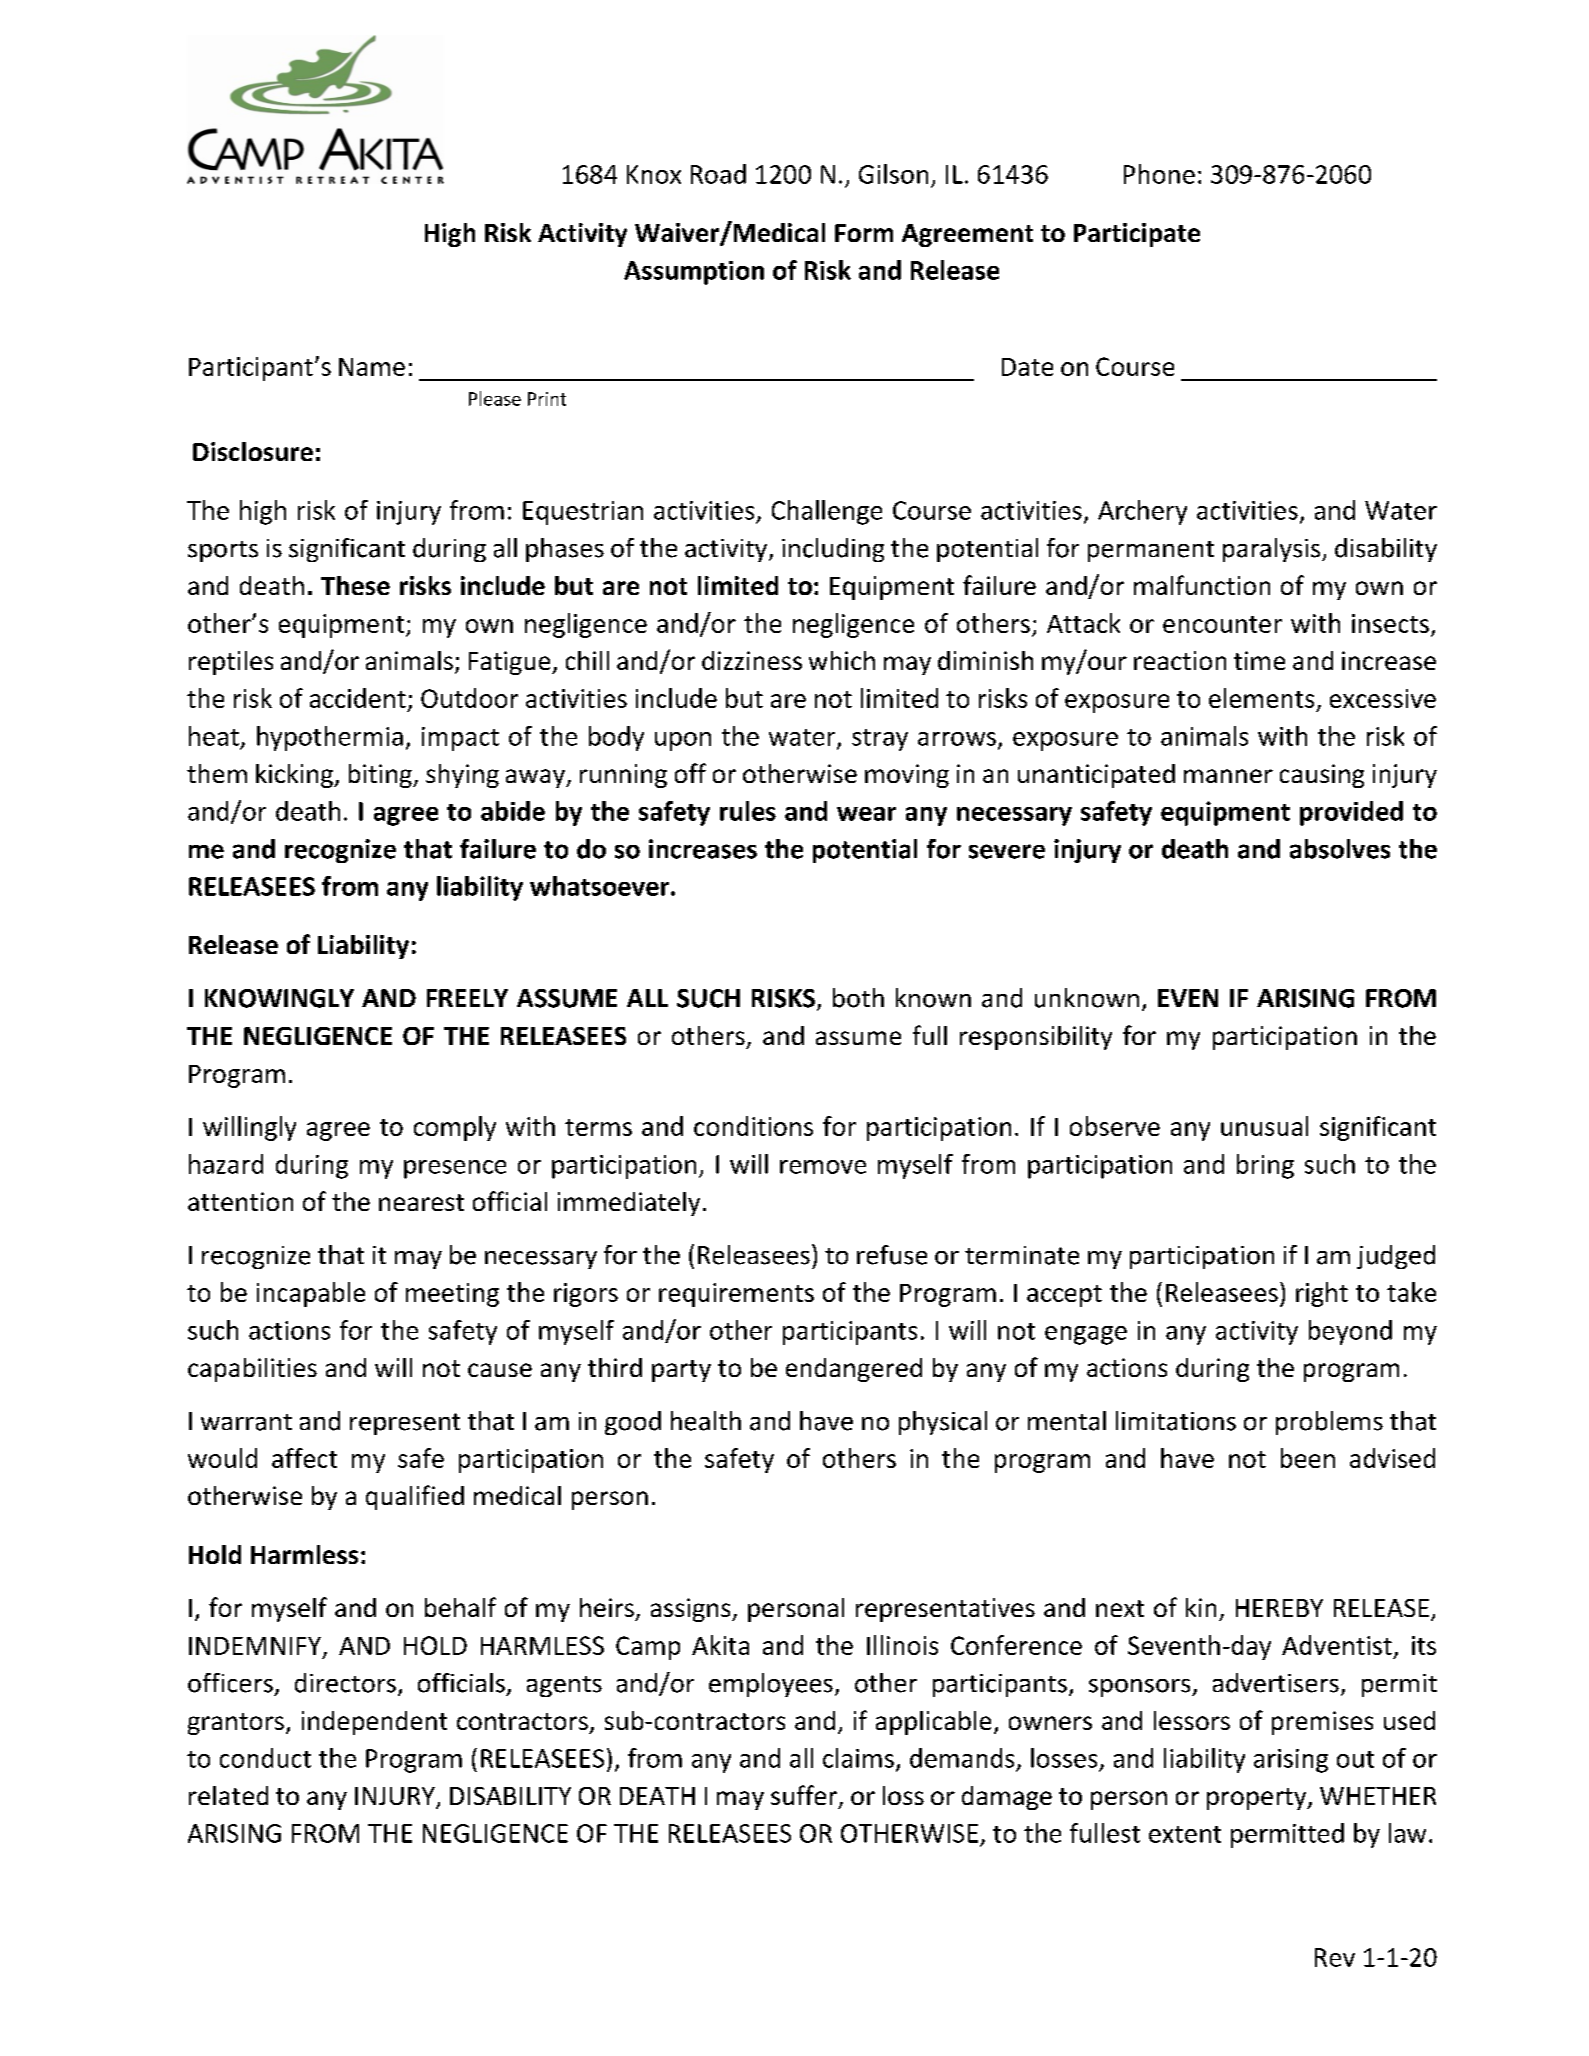  I want to click on qualified, so click(415, 1497).
